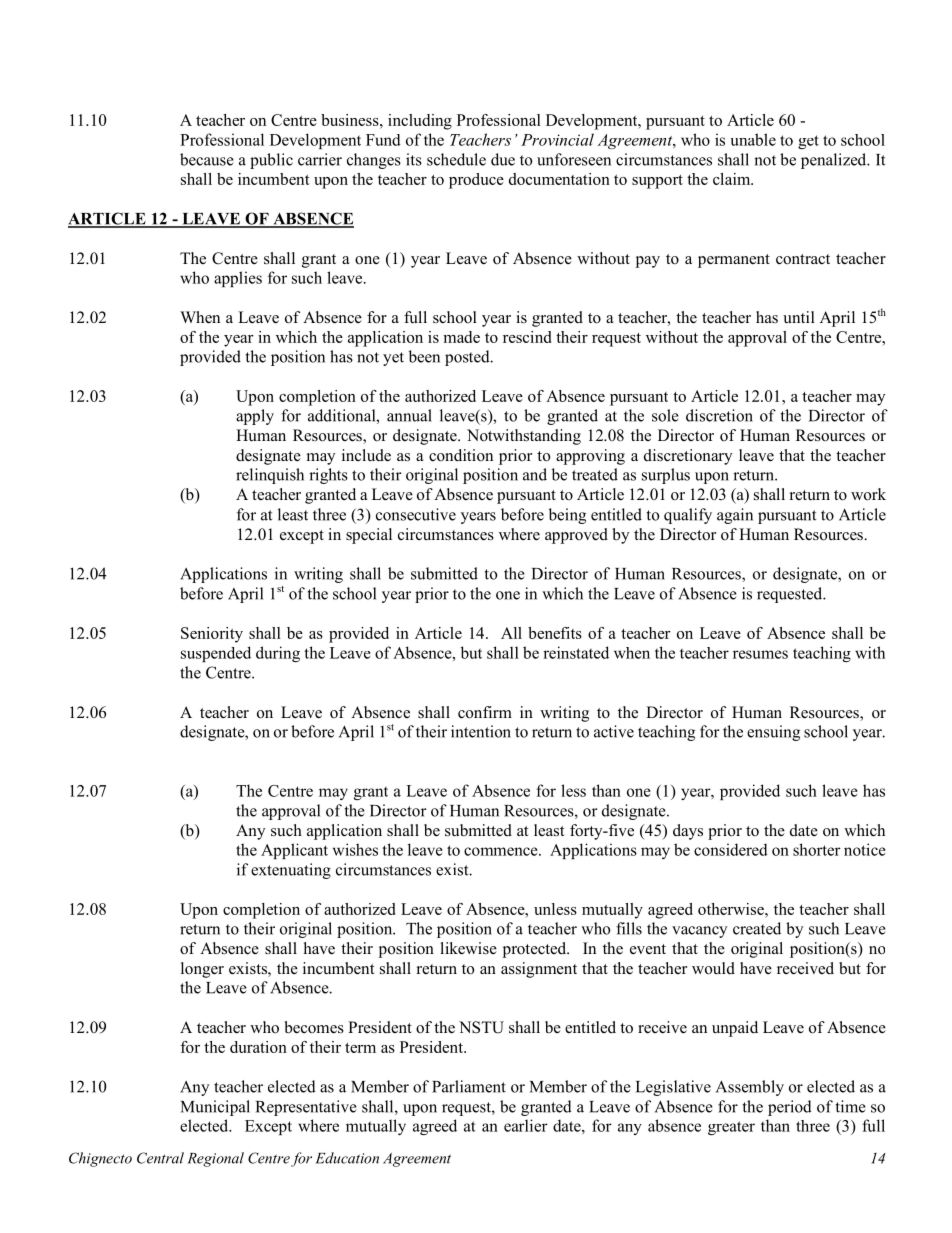  I want to click on shorter, so click(817, 849).
